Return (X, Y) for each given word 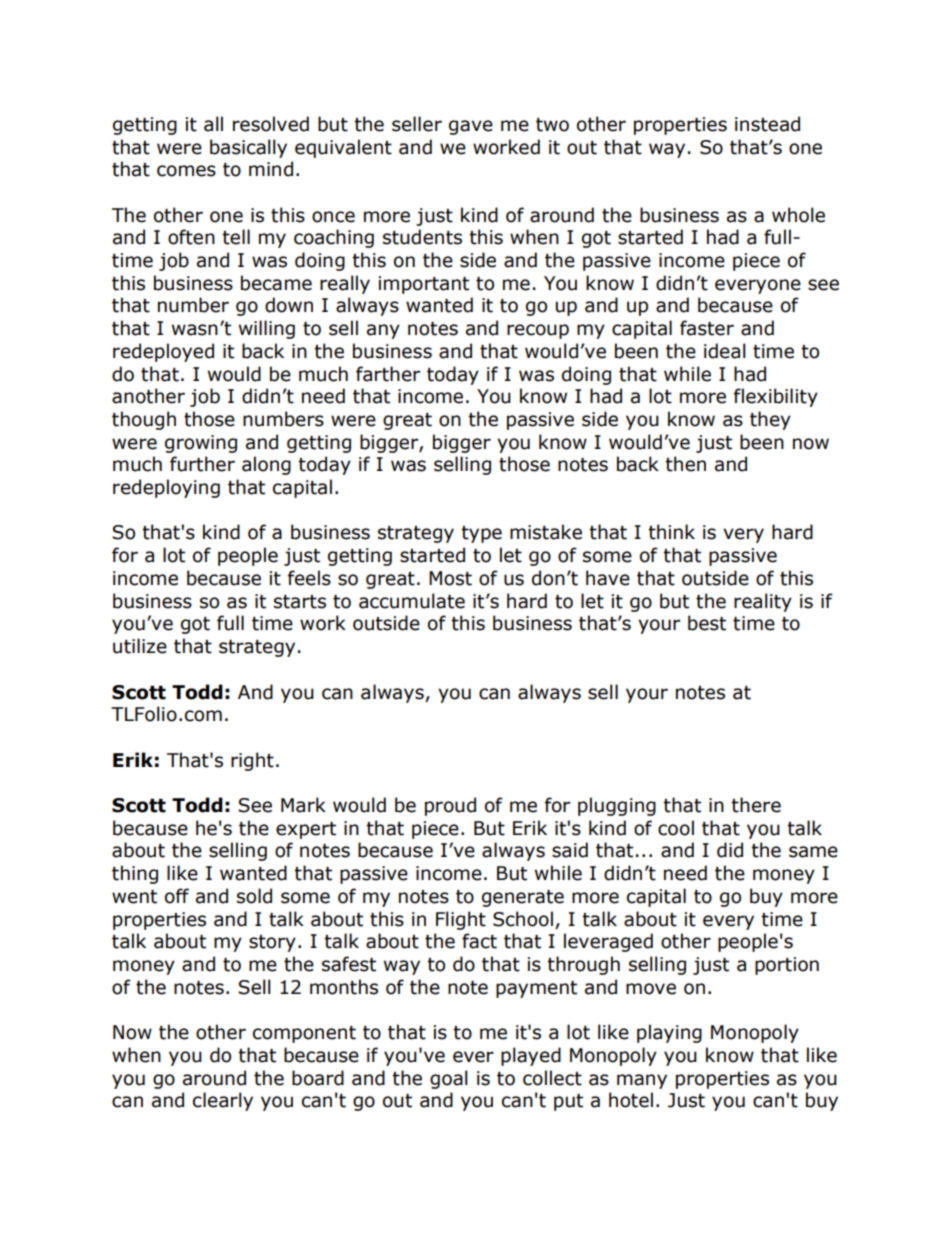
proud (450, 806)
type (481, 534)
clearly (223, 1101)
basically (248, 148)
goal (449, 1079)
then (685, 464)
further (202, 464)
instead (767, 124)
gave (471, 127)
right (252, 761)
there (756, 805)
